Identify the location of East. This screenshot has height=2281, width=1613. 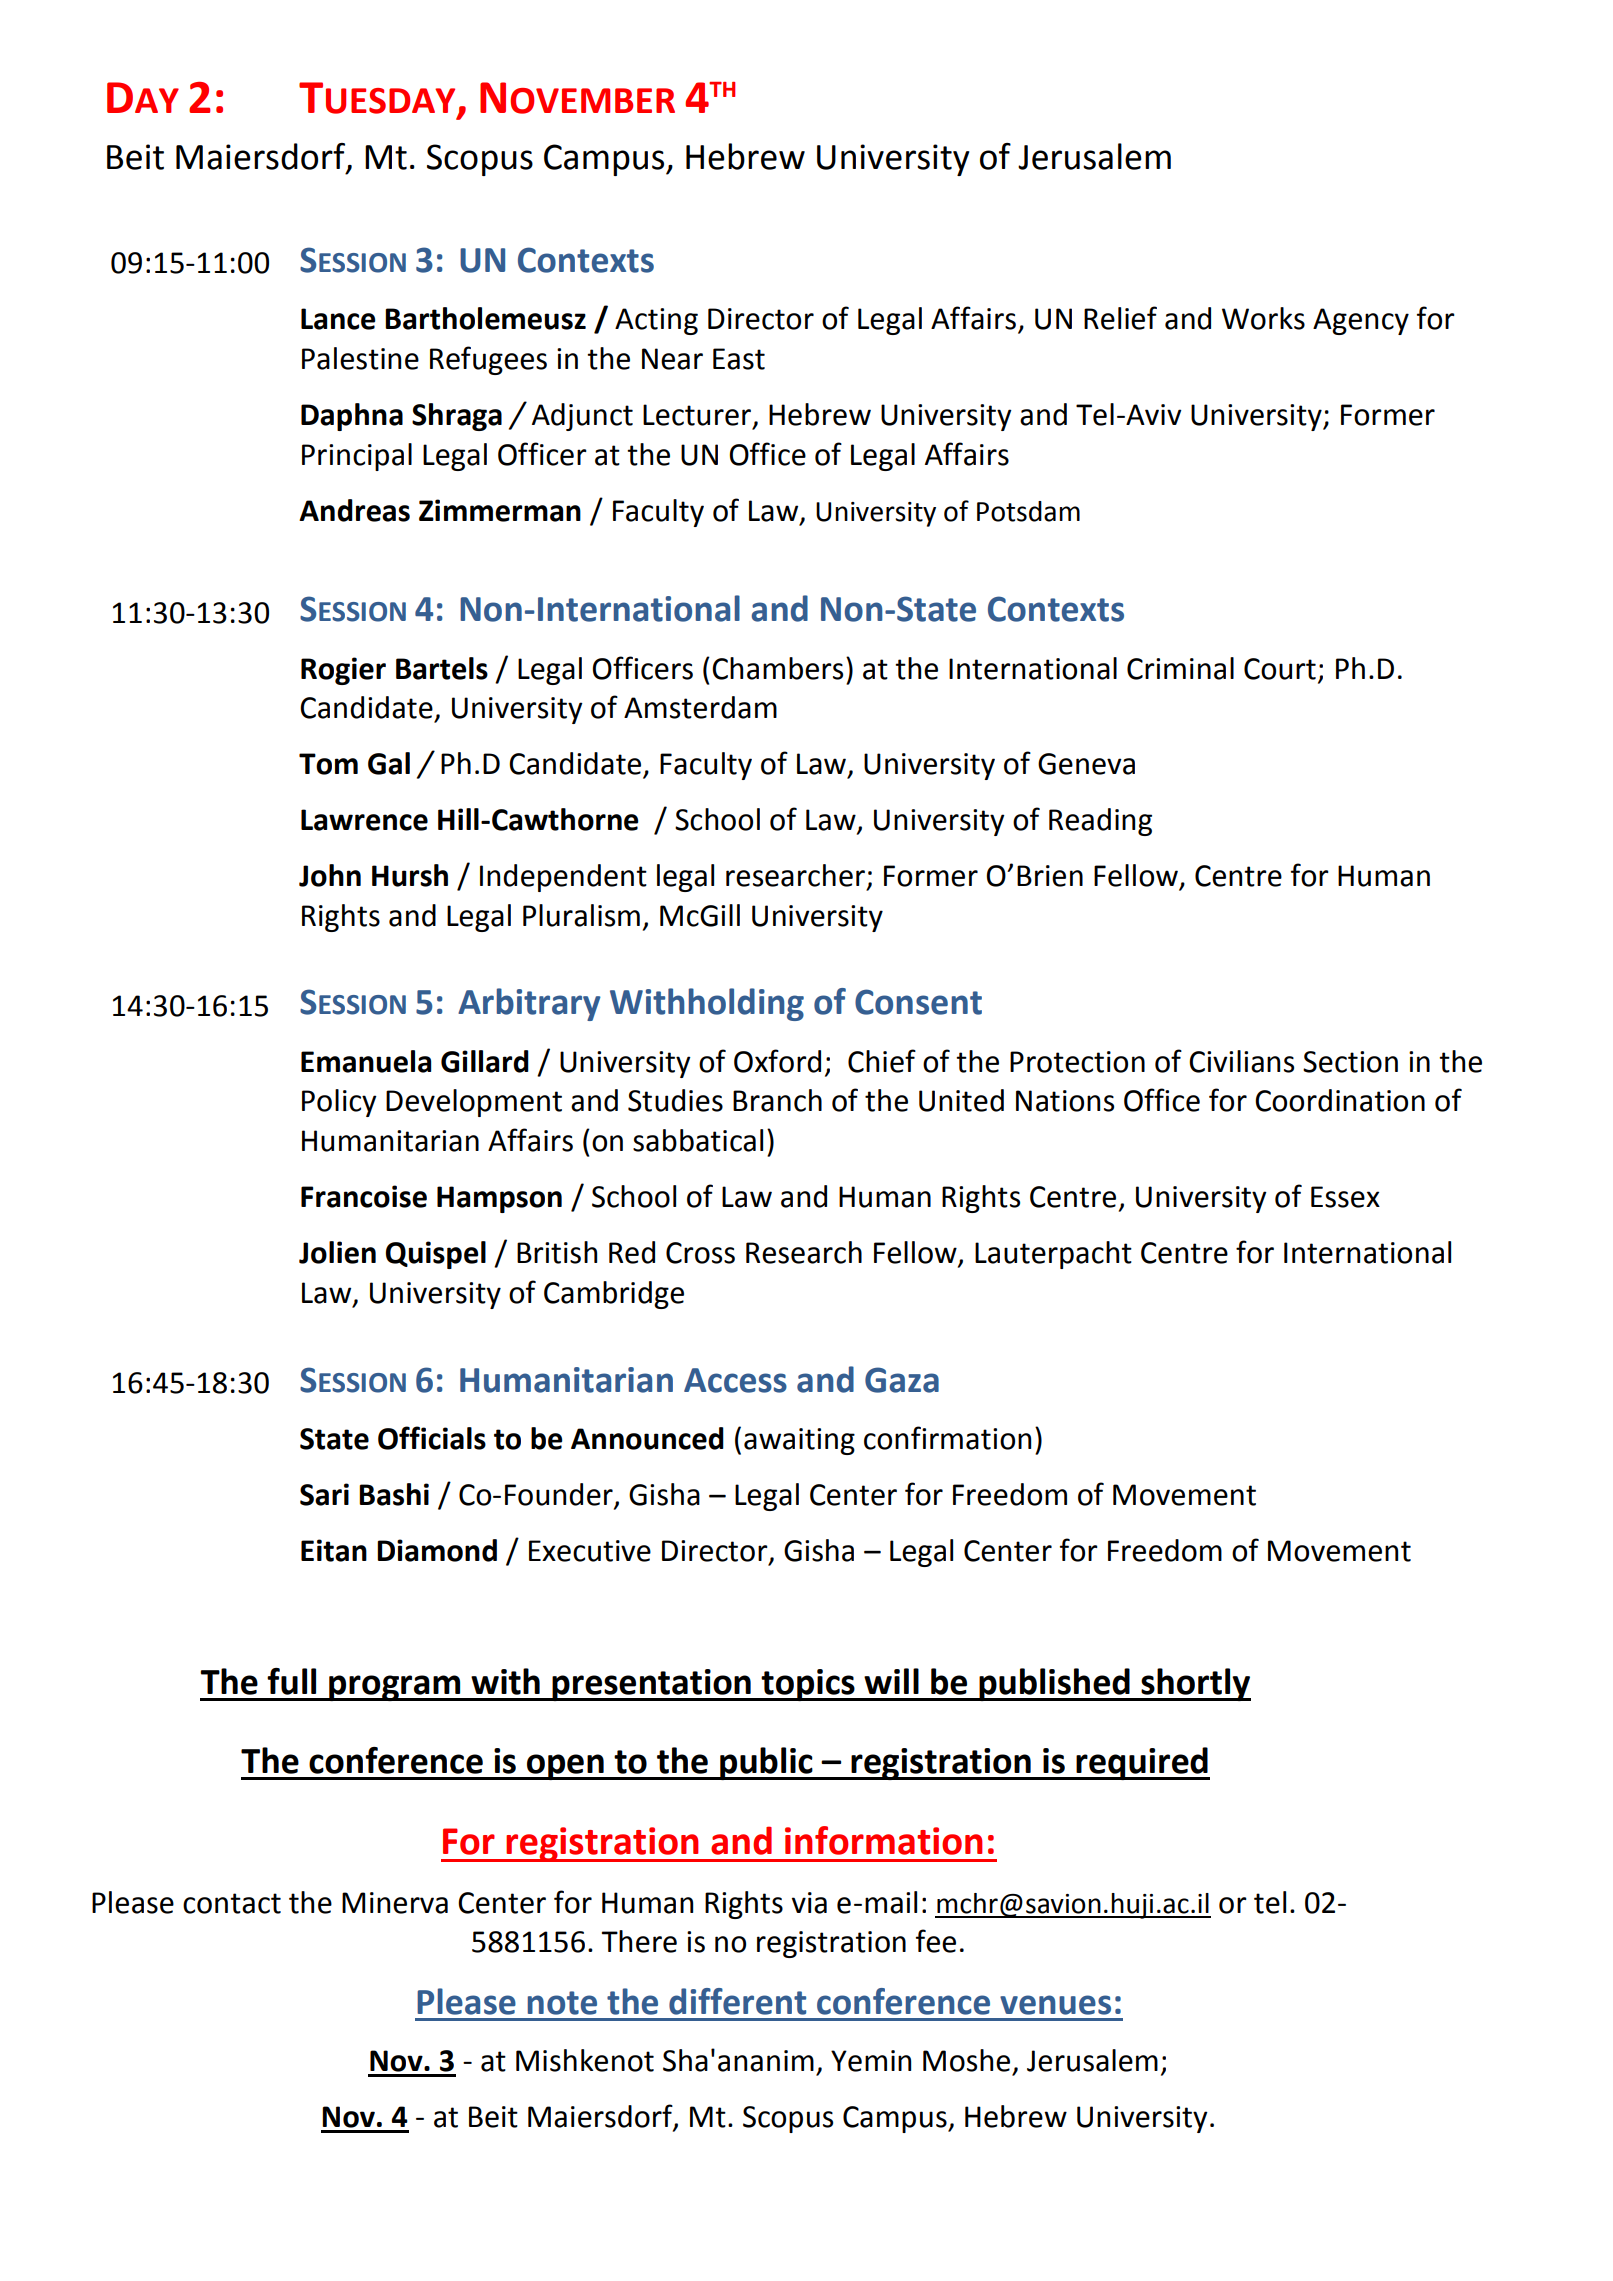
(739, 359).
